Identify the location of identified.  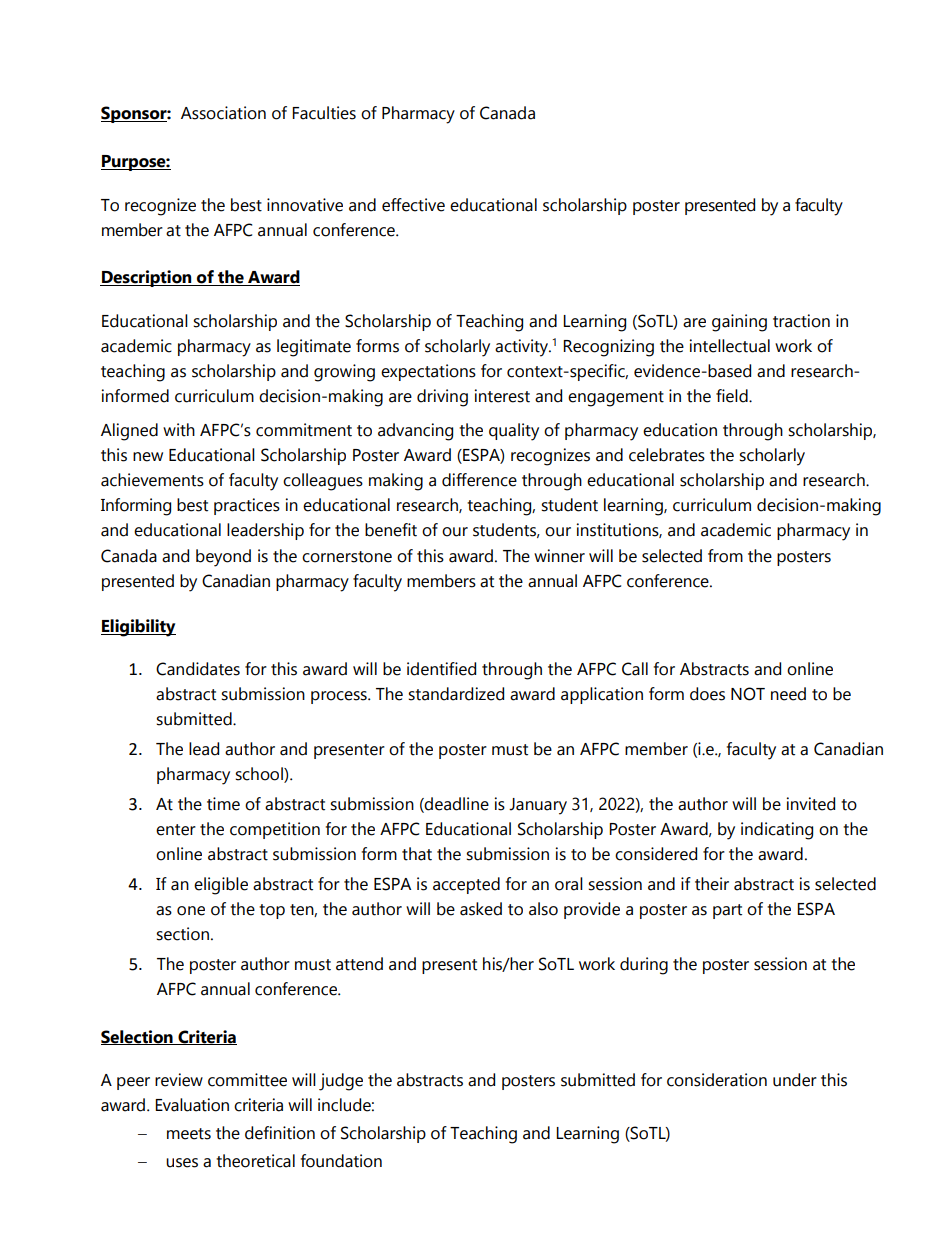
(441, 669).
